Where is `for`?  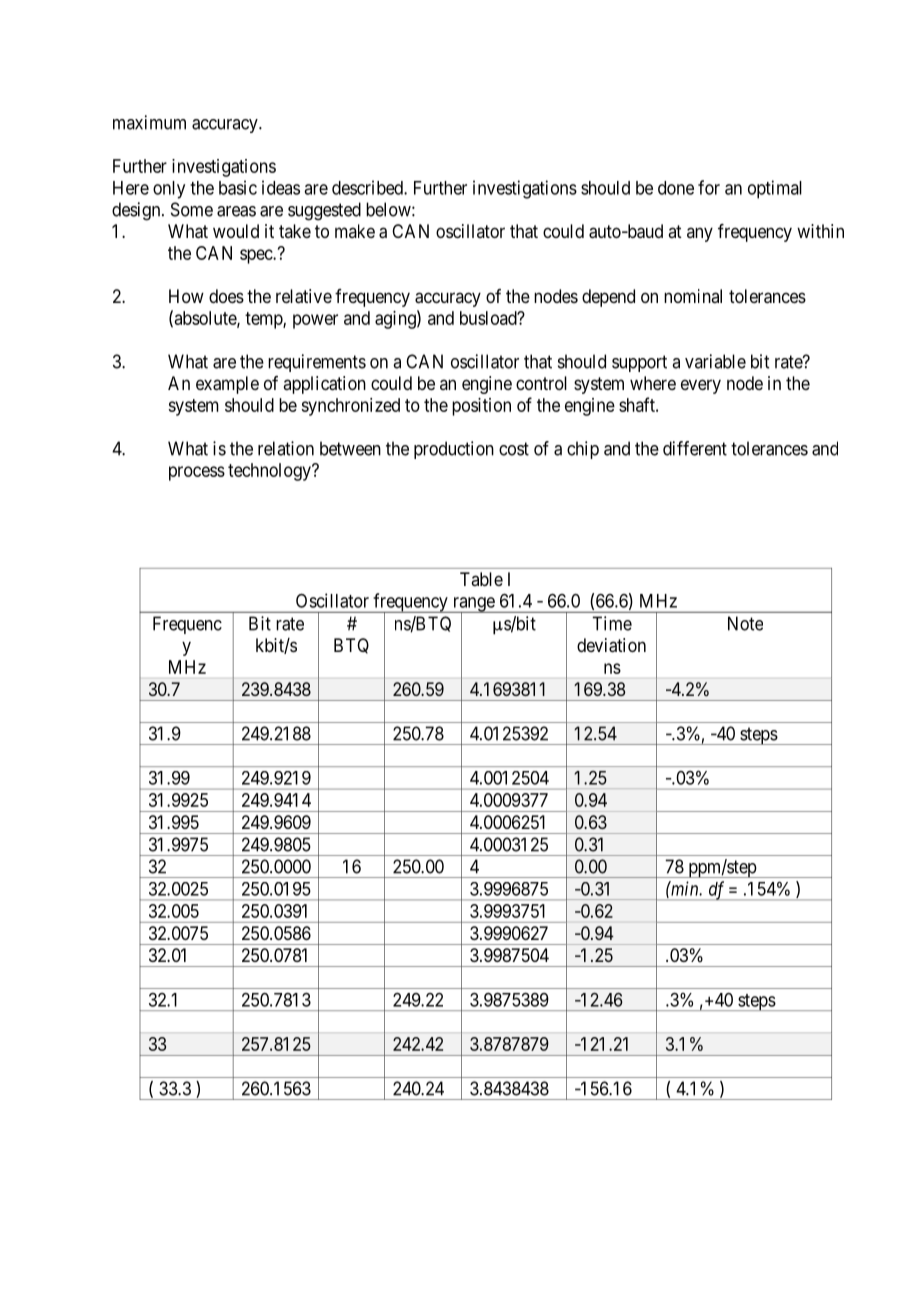 for is located at coordinates (709, 187).
